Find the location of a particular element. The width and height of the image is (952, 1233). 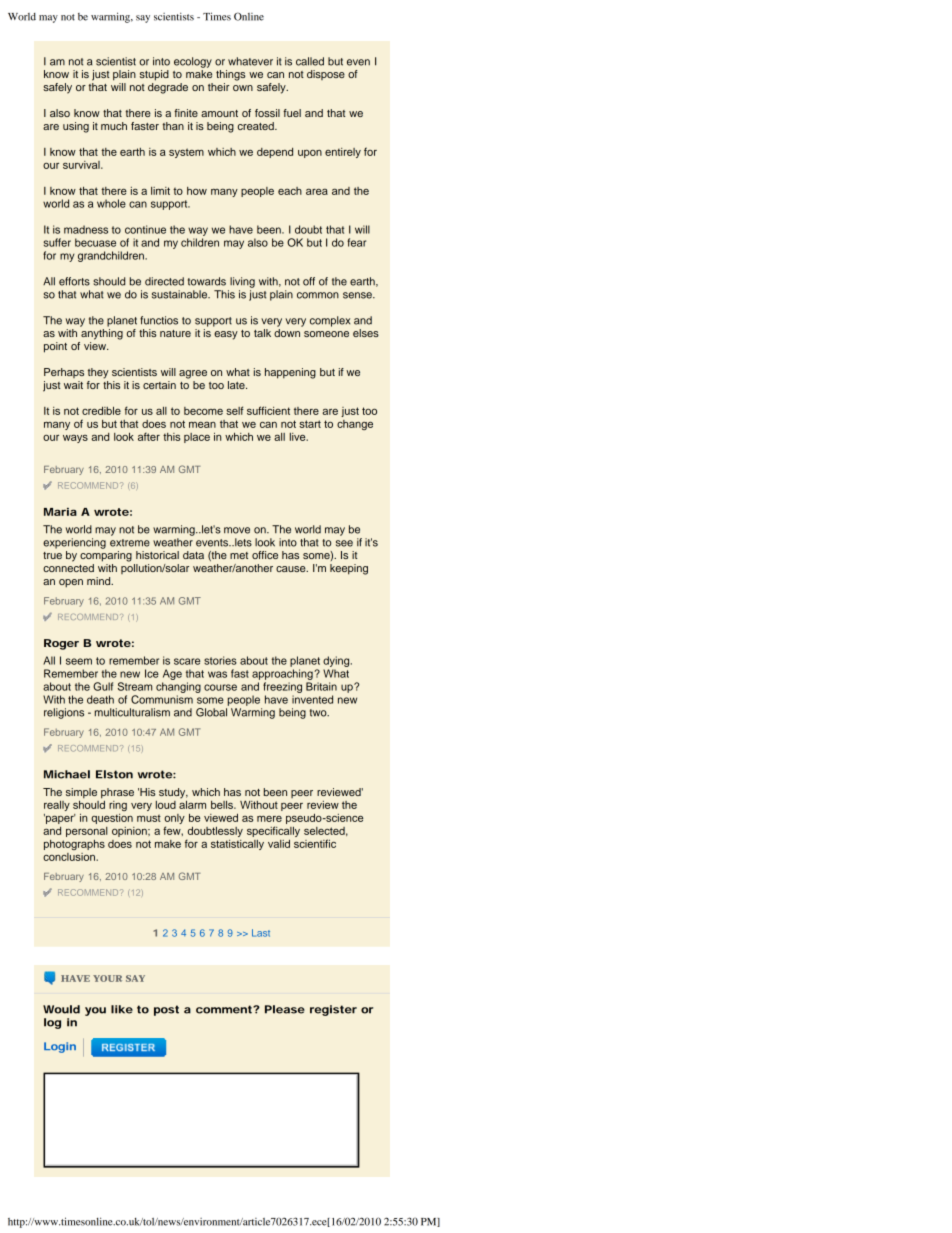

experiencing is located at coordinates (74, 543).
